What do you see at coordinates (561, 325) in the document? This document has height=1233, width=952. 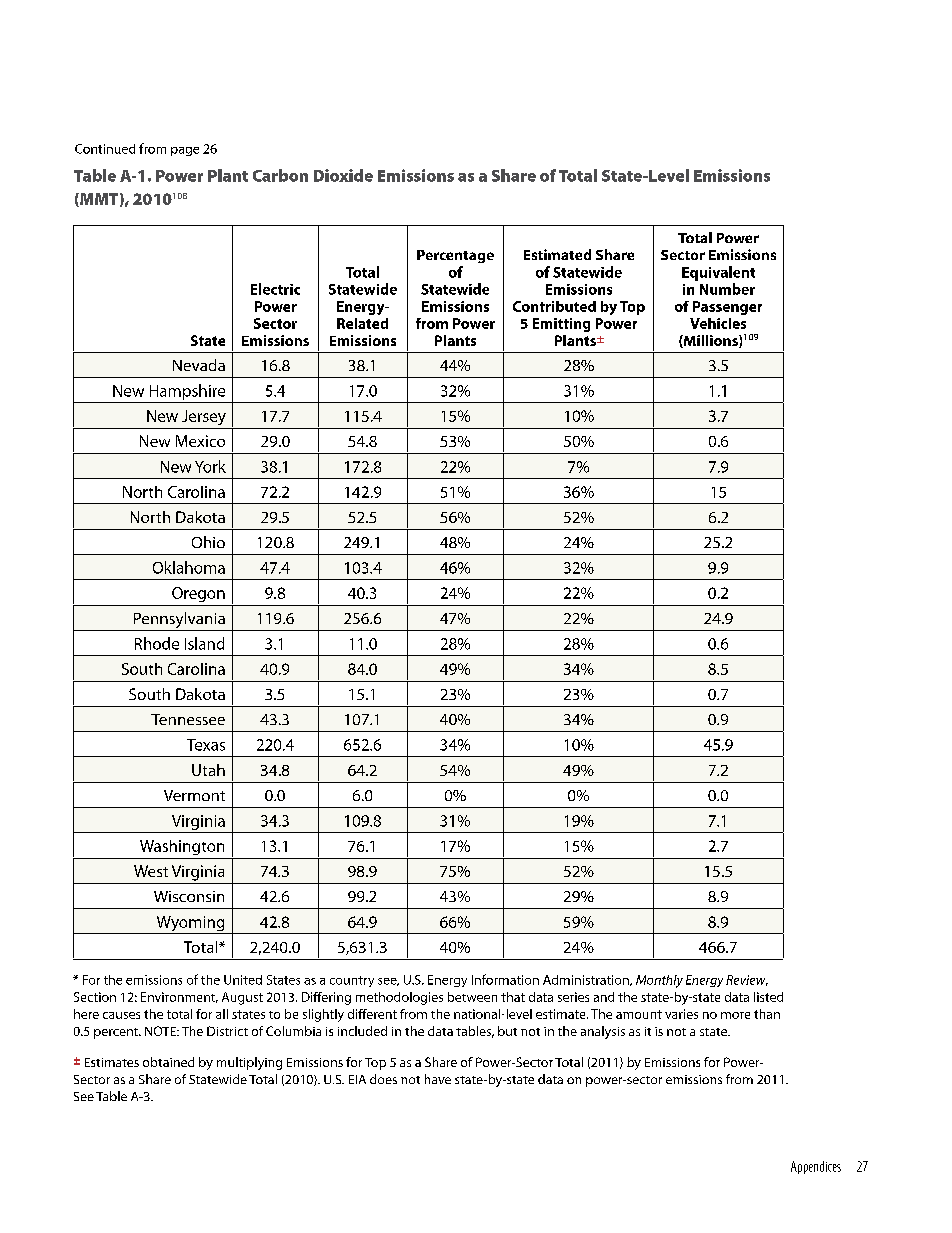 I see `Emitting` at bounding box center [561, 325].
